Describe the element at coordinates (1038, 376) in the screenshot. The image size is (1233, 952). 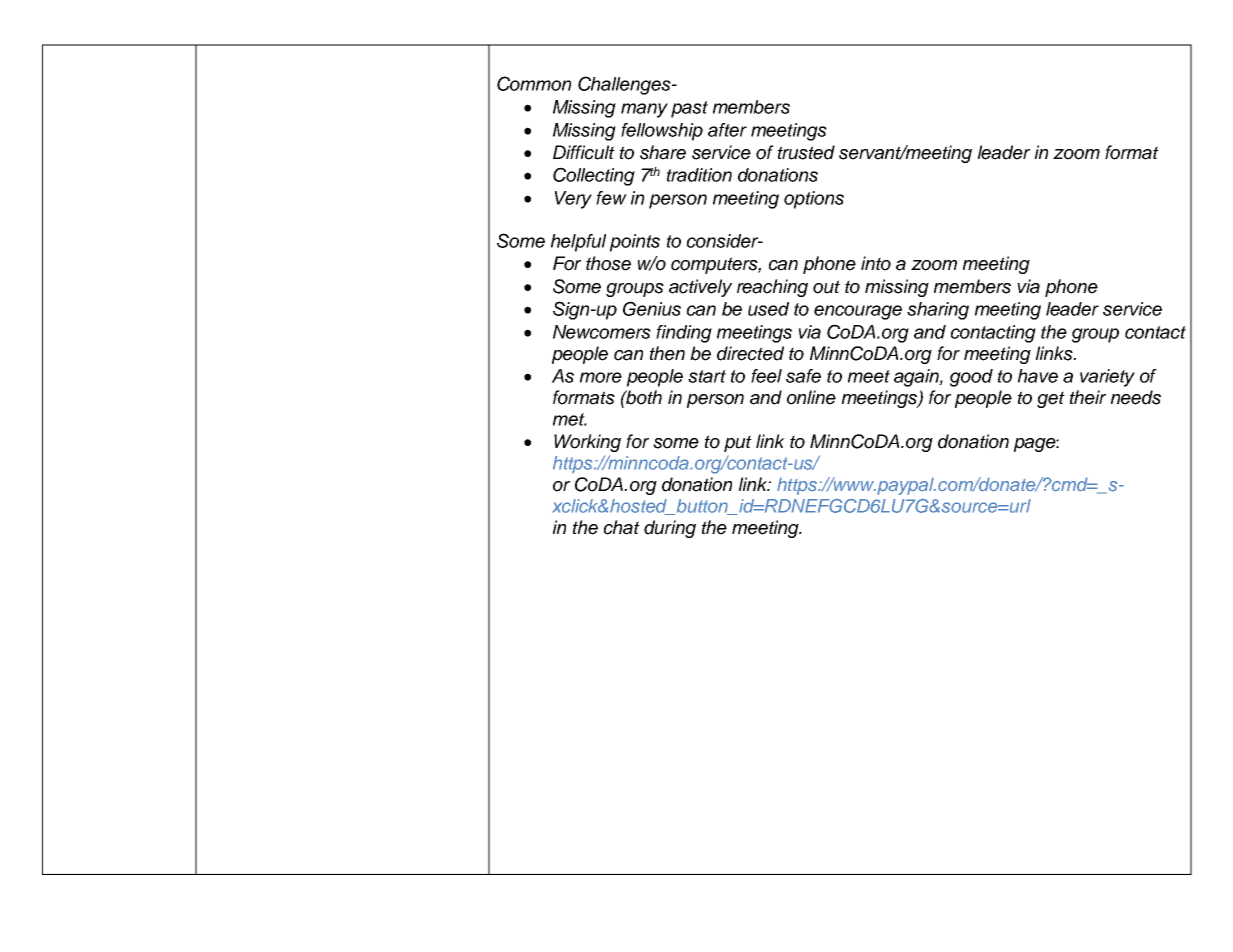
I see `have` at that location.
